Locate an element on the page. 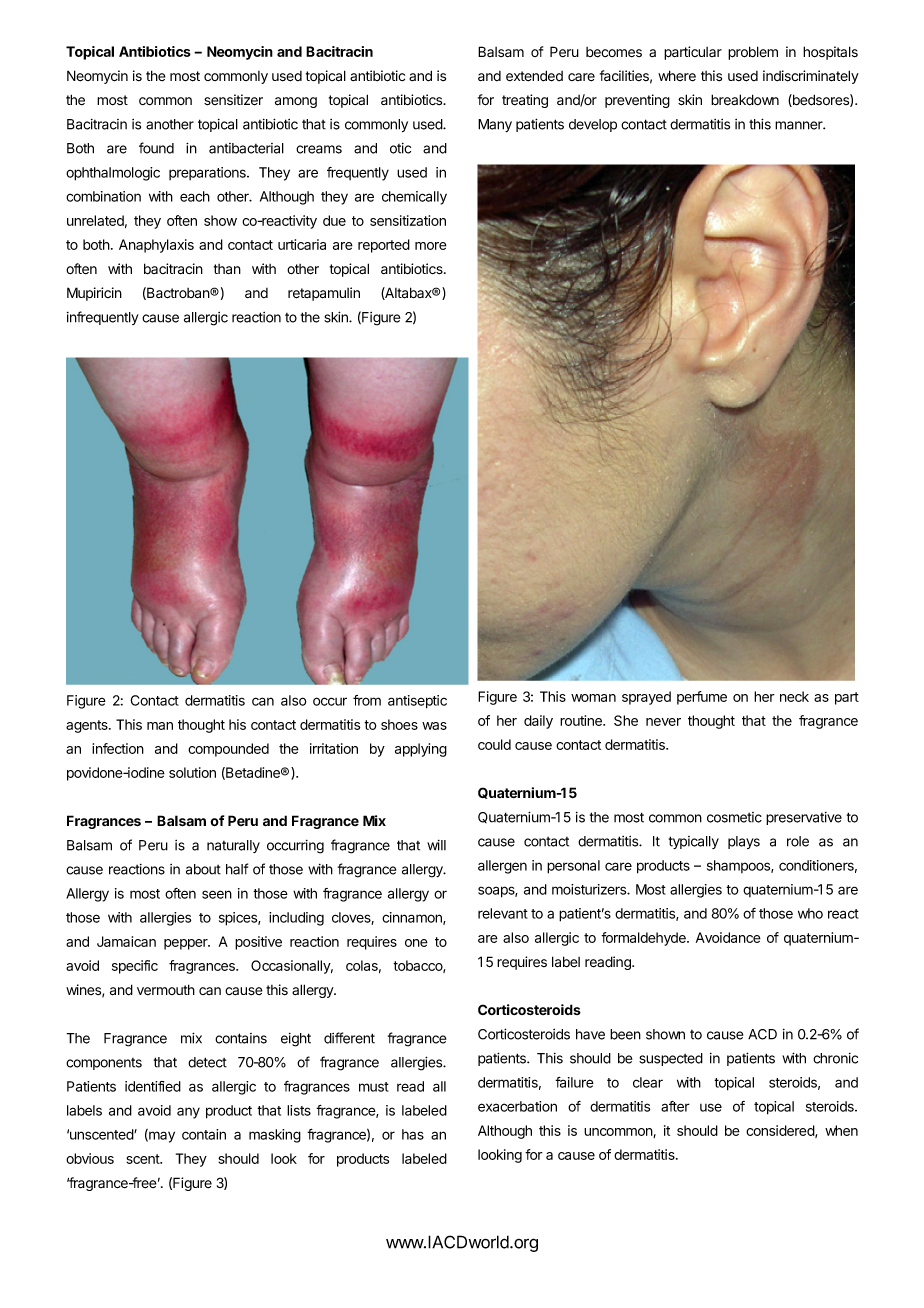 The image size is (924, 1308). than is located at coordinates (227, 269).
